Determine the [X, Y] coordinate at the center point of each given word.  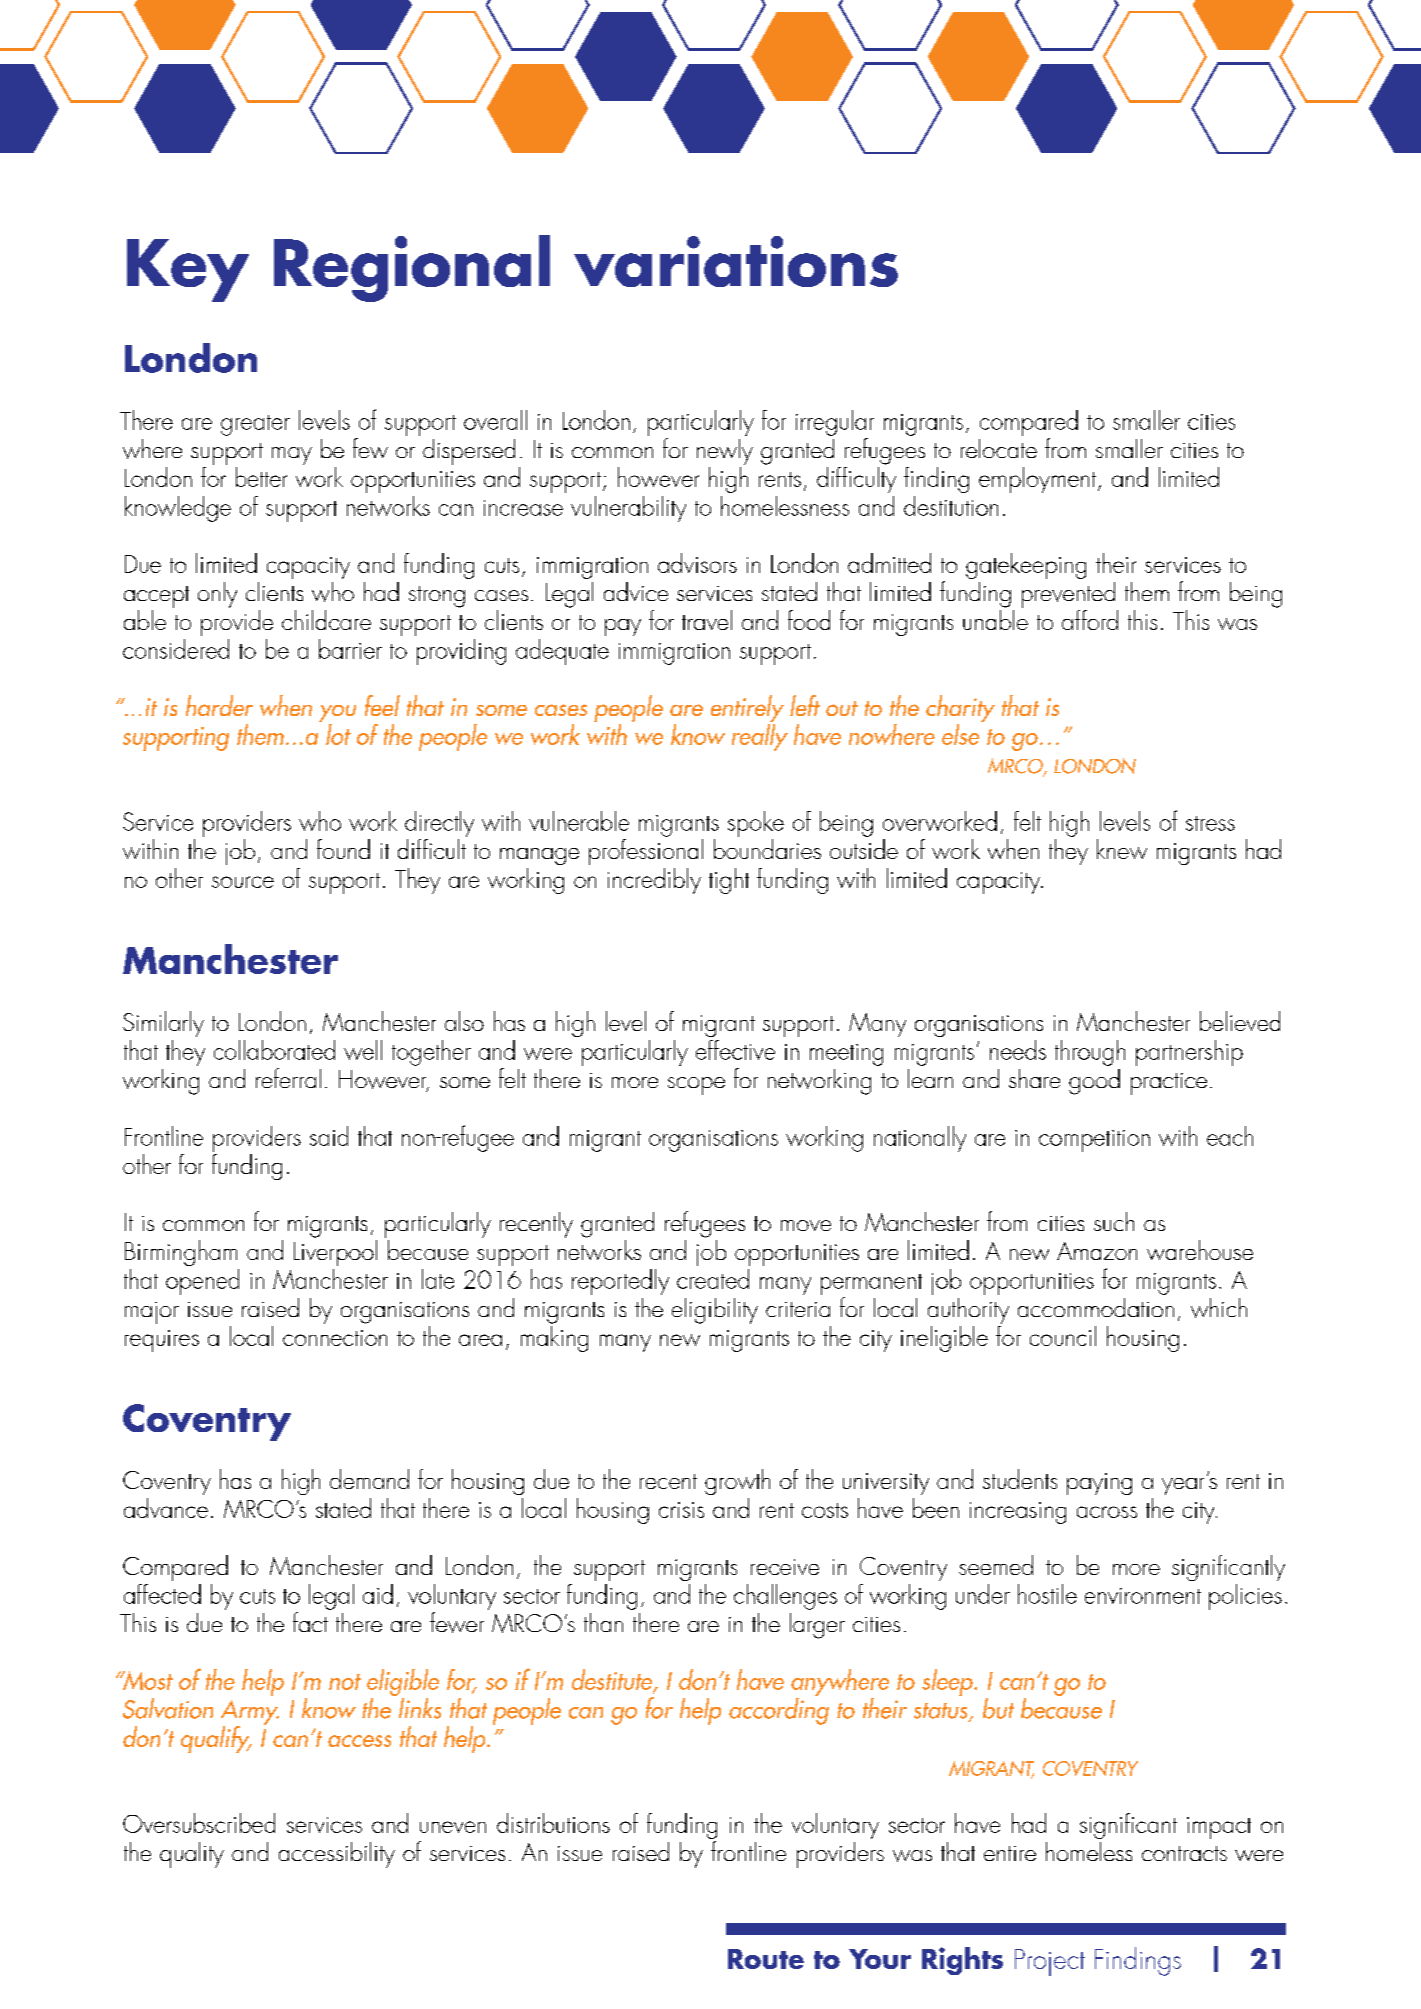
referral [288, 1078]
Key [188, 270]
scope [696, 1086]
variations [736, 261]
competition [1094, 1141]
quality [192, 1855]
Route [766, 1959]
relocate [999, 448]
